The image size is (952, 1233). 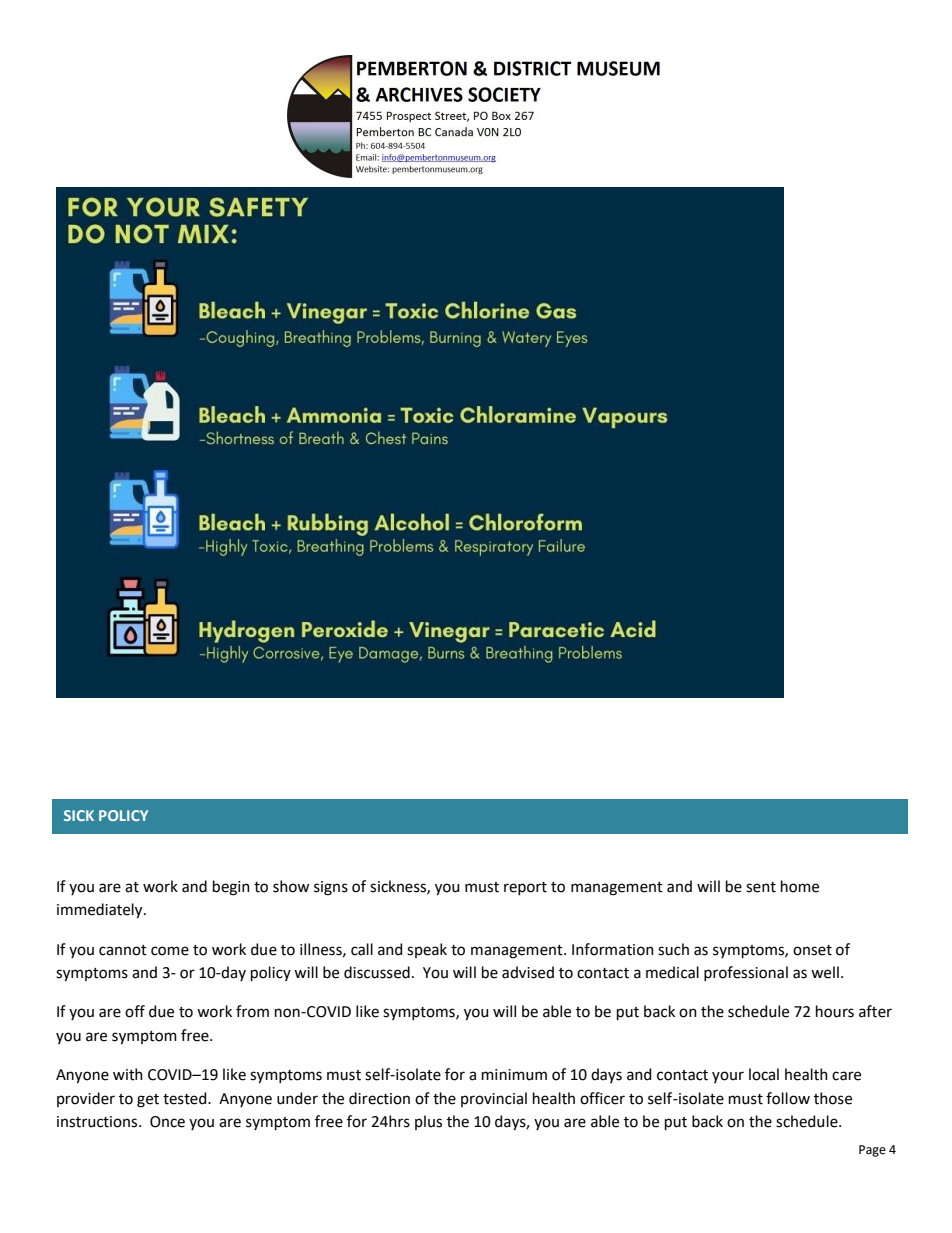 I want to click on from, so click(x=252, y=1011).
